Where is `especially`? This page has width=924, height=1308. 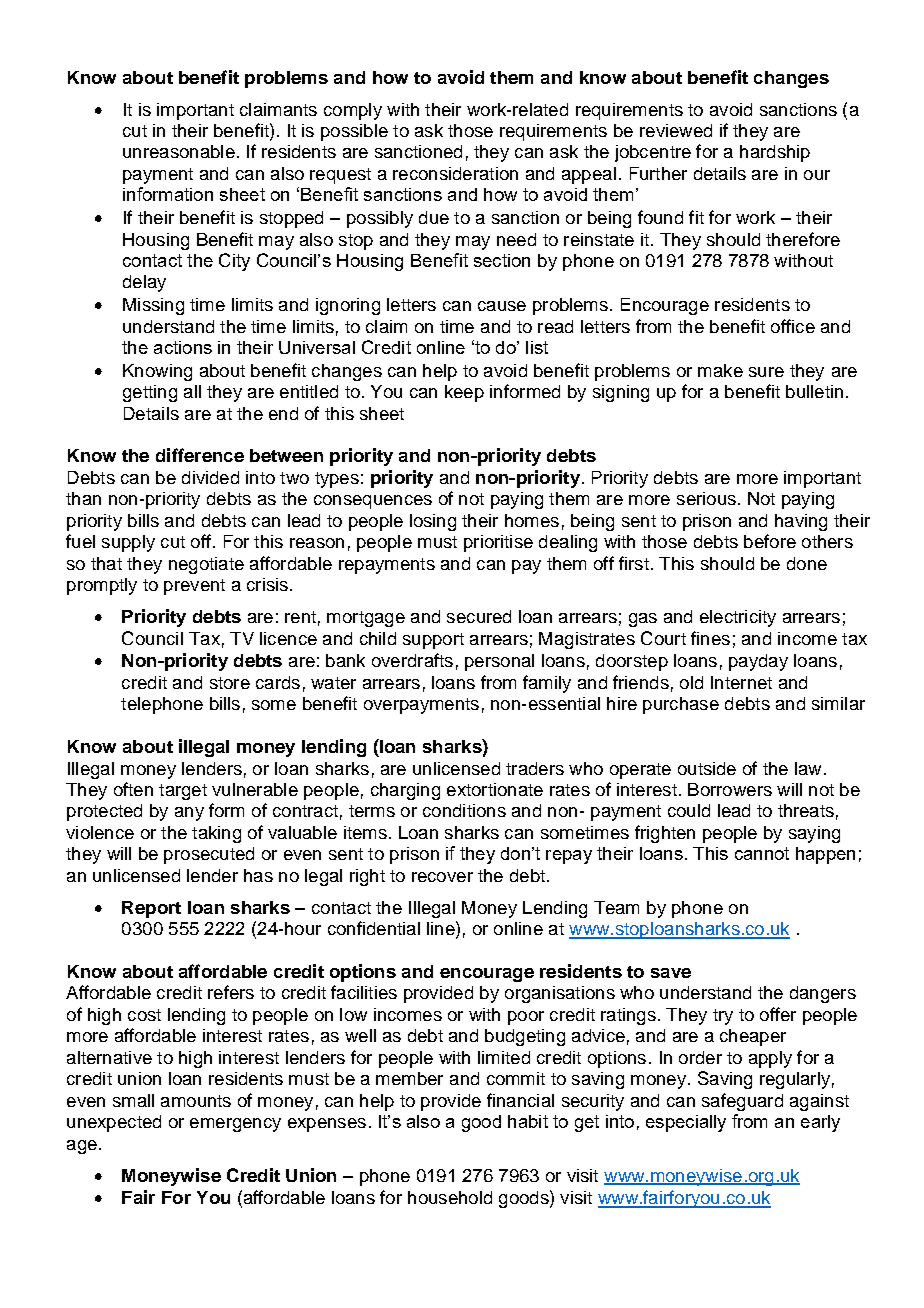 especially is located at coordinates (686, 1123).
